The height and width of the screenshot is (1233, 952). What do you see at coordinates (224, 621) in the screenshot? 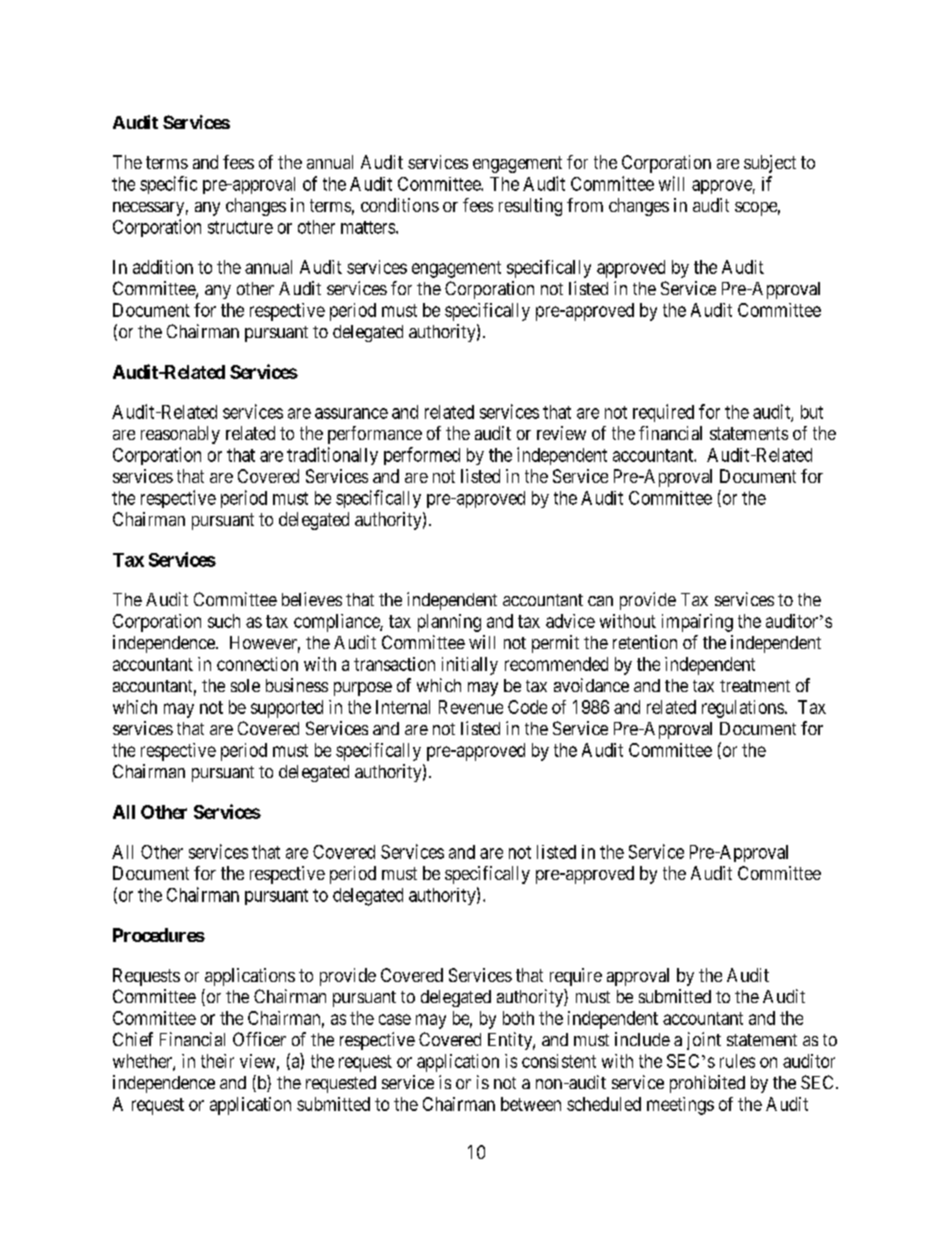
I see `such` at bounding box center [224, 621].
